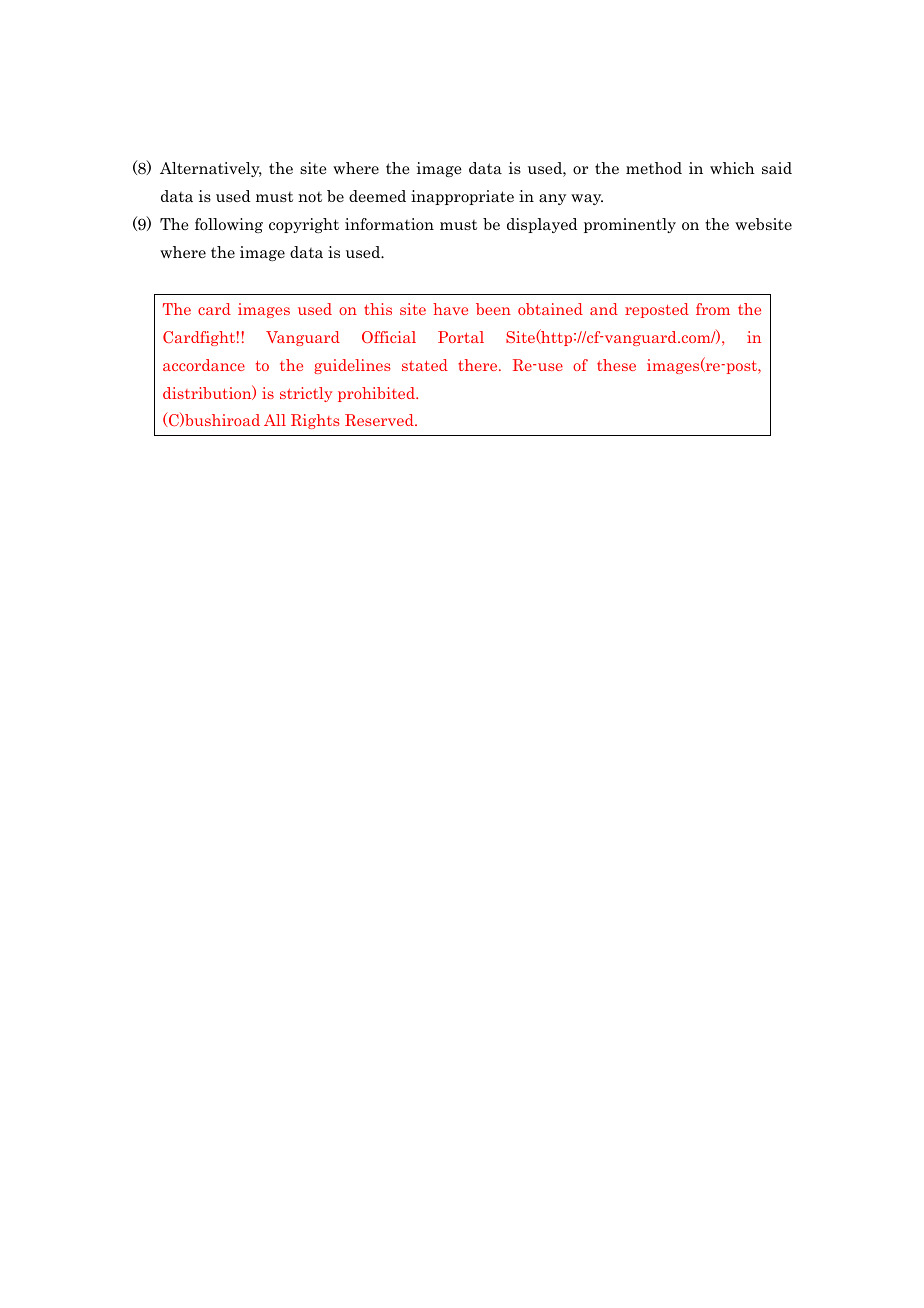 Image resolution: width=924 pixels, height=1308 pixels. Describe the element at coordinates (713, 309) in the document. I see `from` at that location.
